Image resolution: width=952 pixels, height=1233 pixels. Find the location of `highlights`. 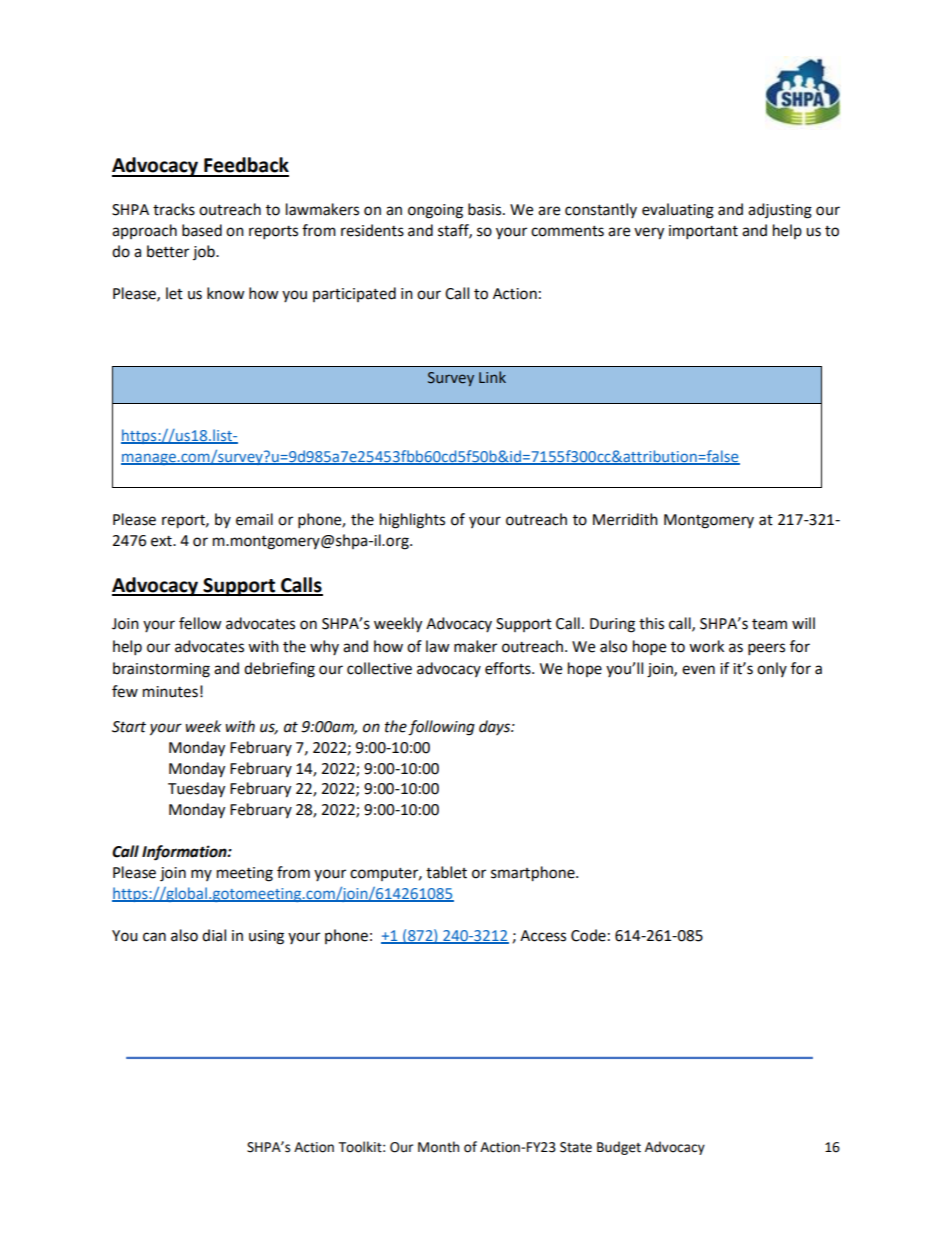

highlights is located at coordinates (412, 521).
